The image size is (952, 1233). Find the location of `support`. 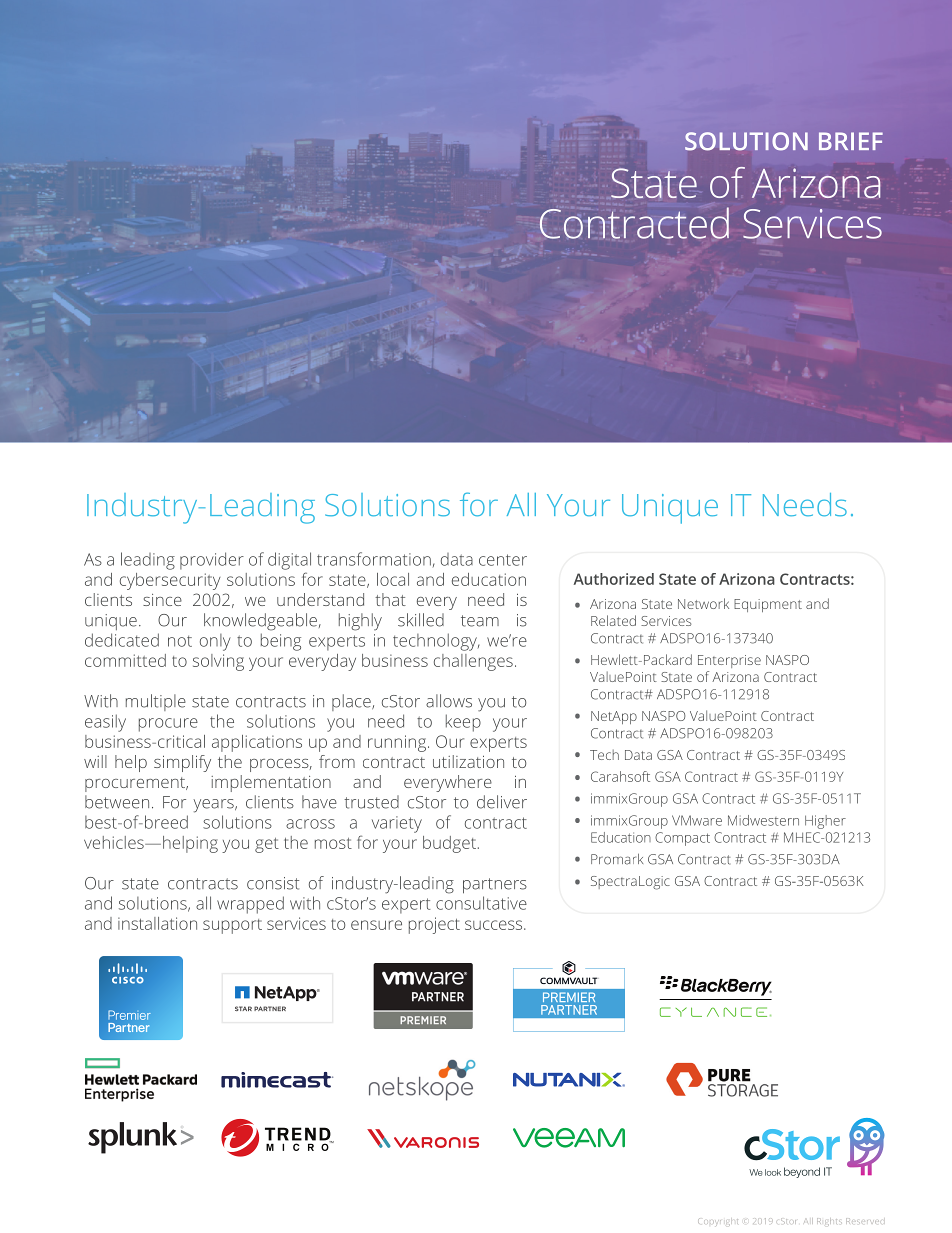

support is located at coordinates (232, 926).
